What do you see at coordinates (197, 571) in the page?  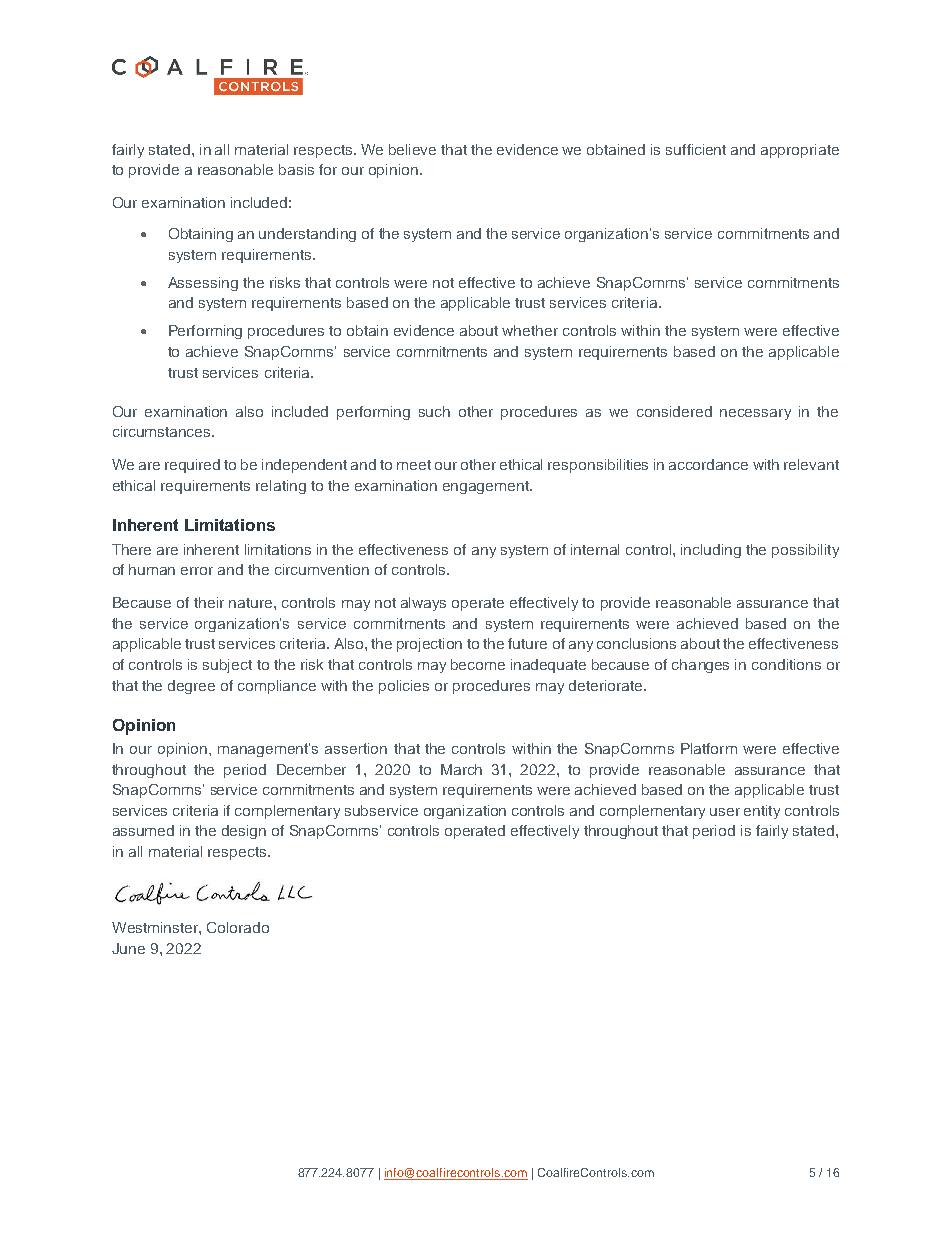 I see `error` at bounding box center [197, 571].
